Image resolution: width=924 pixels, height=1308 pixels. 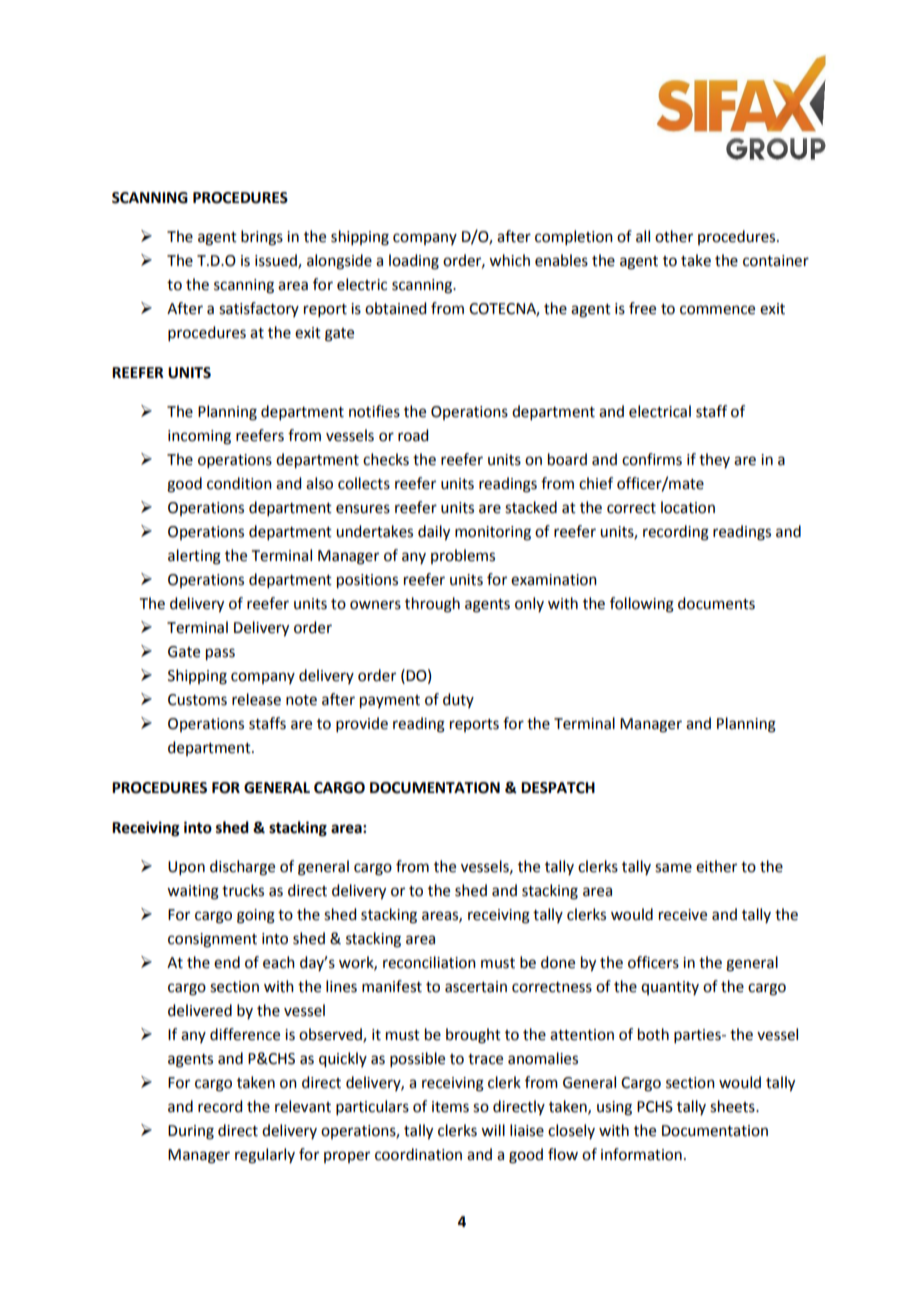 I want to click on going, so click(x=256, y=916).
